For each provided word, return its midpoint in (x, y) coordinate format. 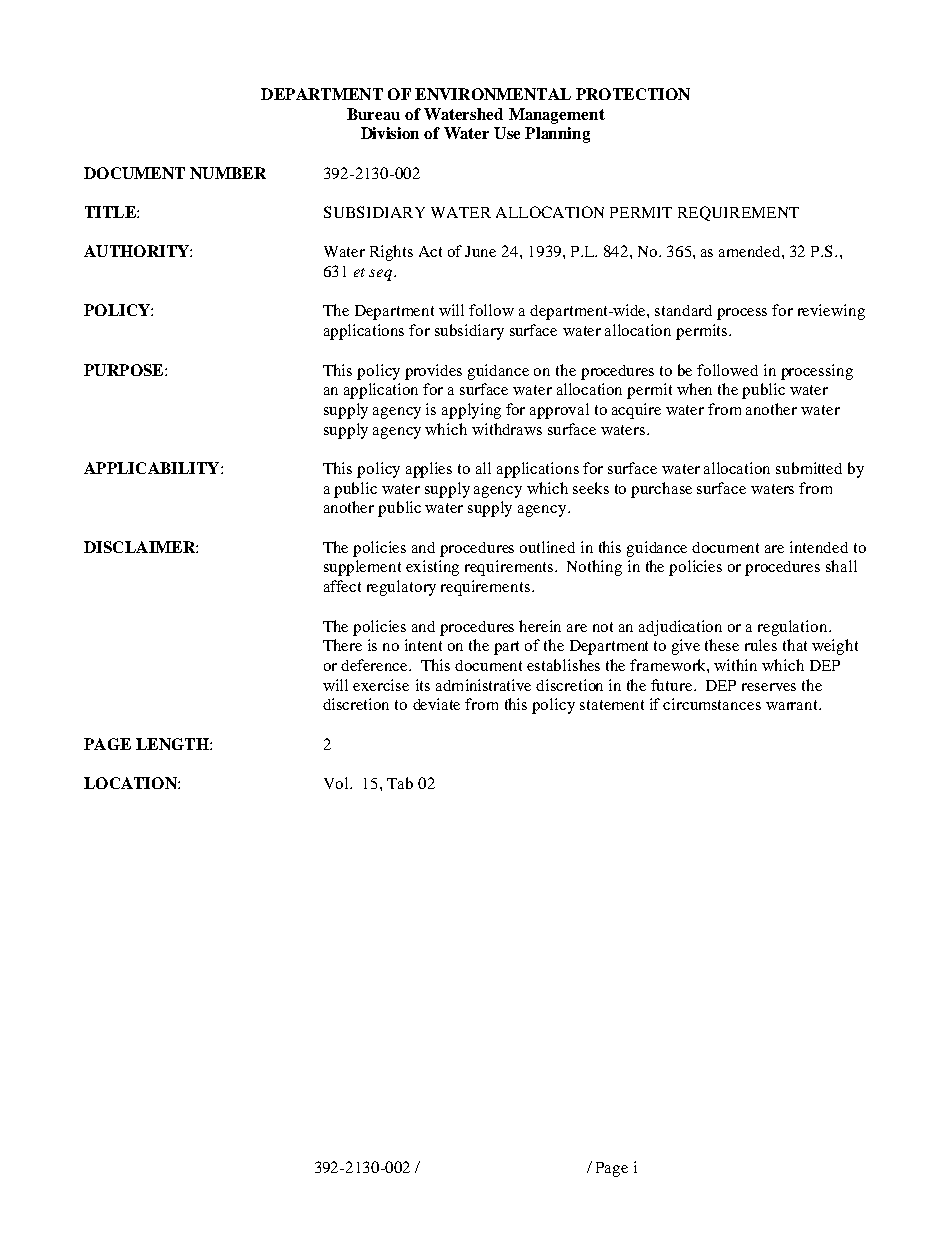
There (342, 645)
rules (761, 645)
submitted (809, 468)
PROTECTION (633, 94)
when (694, 389)
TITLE (111, 212)
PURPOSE (125, 370)
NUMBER (228, 173)
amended (751, 251)
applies (429, 470)
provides (433, 372)
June (480, 251)
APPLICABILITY (153, 468)
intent (423, 645)
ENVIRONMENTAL (493, 94)
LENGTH (173, 744)
